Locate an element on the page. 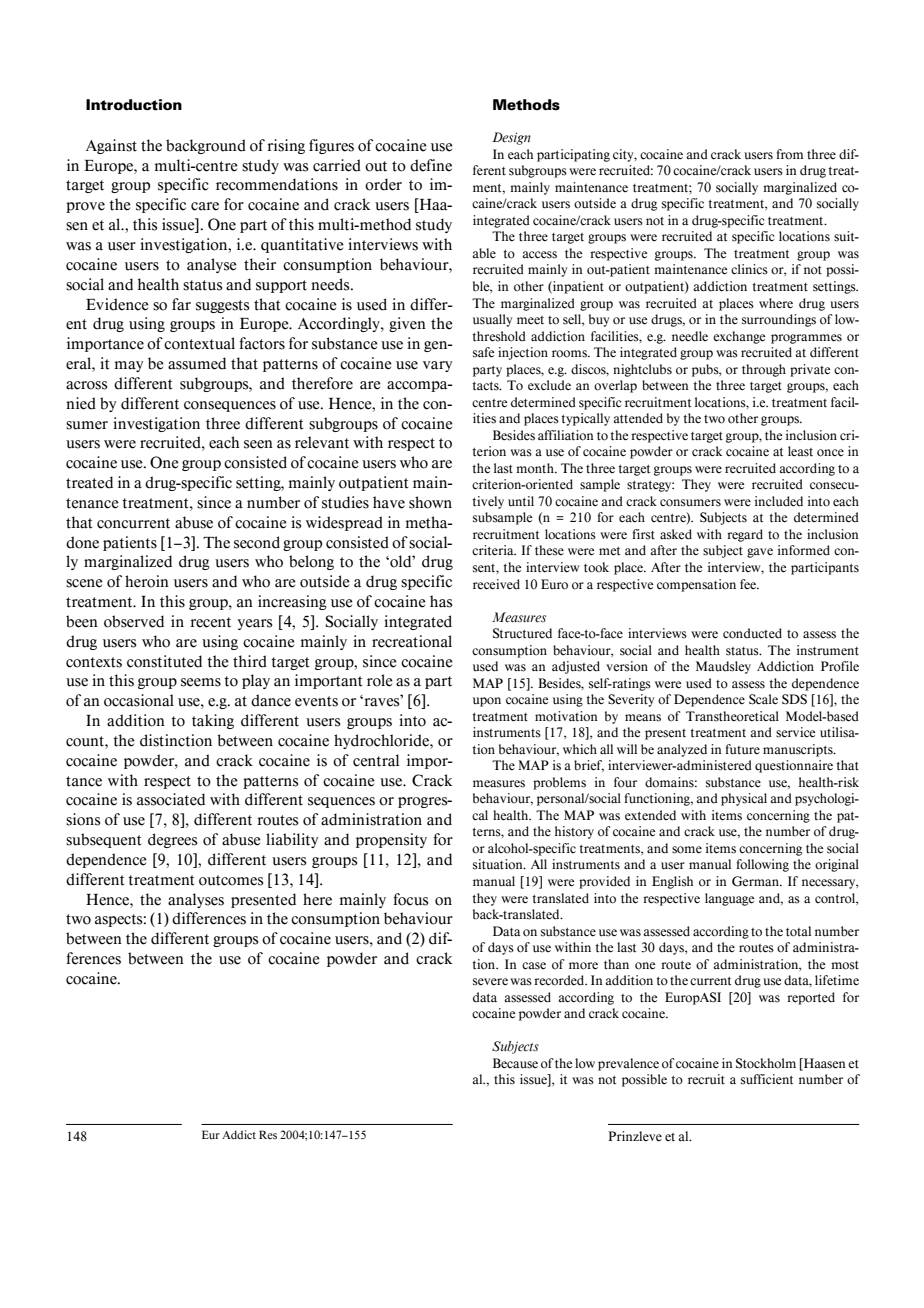 Image resolution: width=924 pixels, height=1308 pixels. from is located at coordinates (790, 154).
